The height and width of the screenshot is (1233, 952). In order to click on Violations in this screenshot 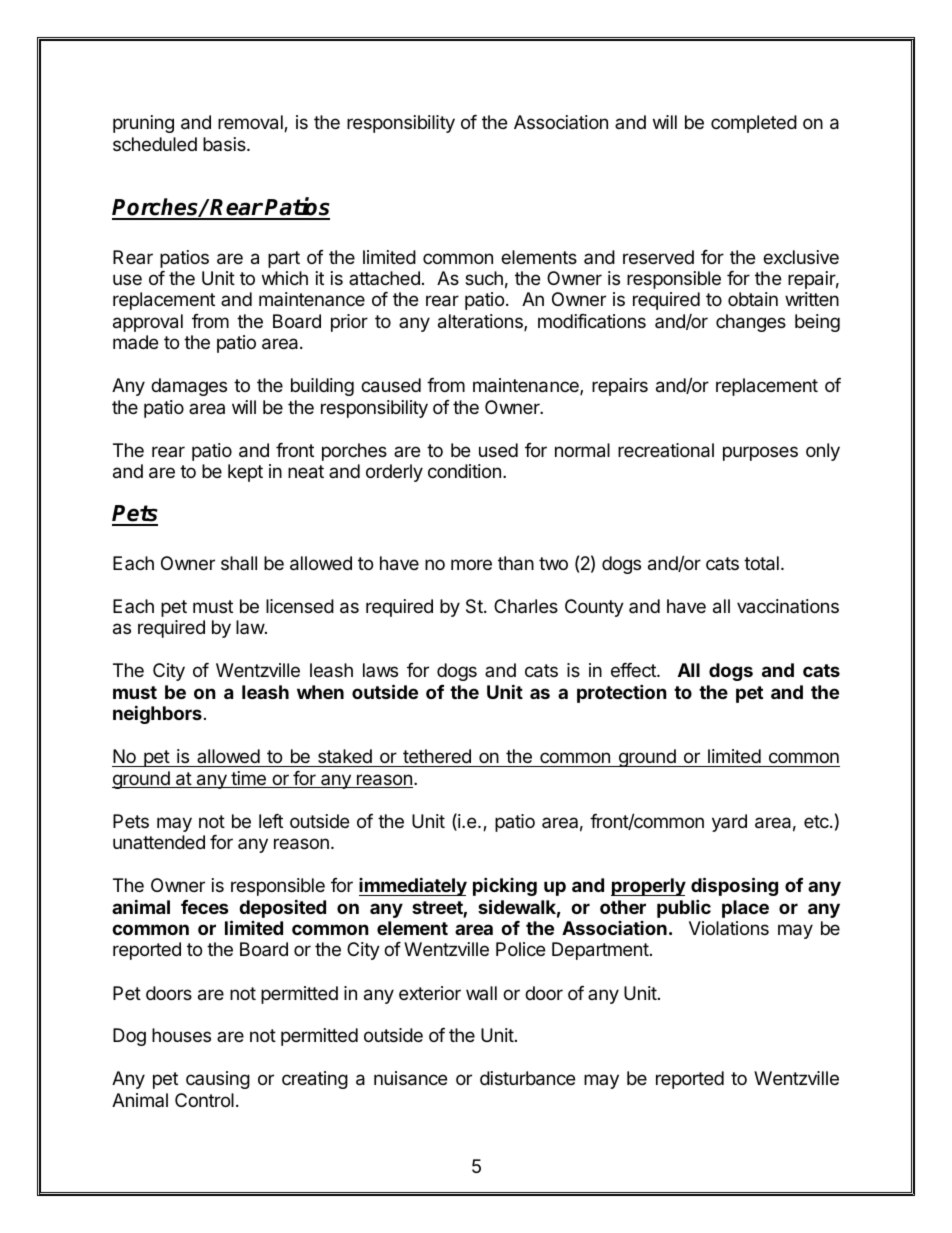, I will do `click(729, 928)`.
